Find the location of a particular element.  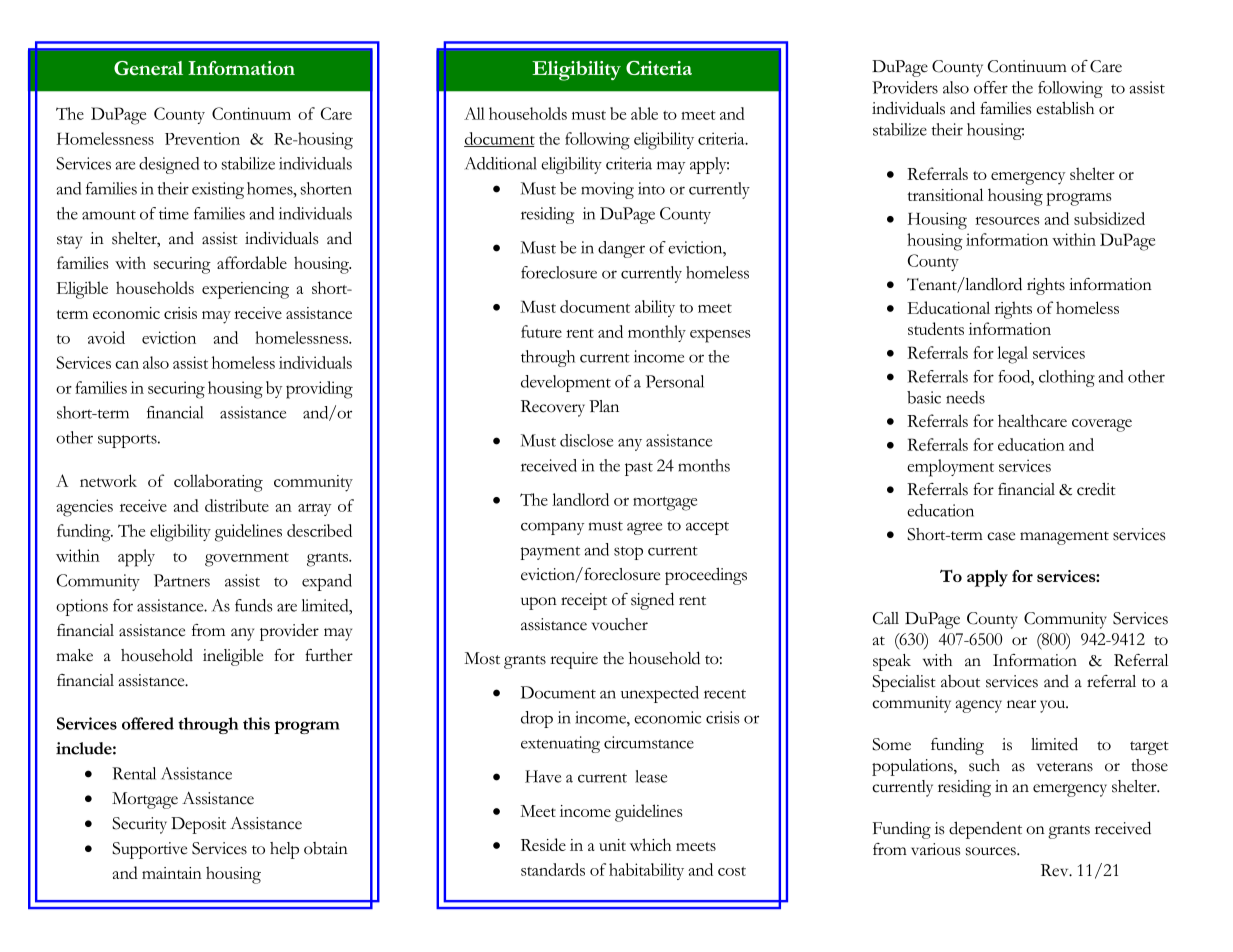

time is located at coordinates (174, 213).
